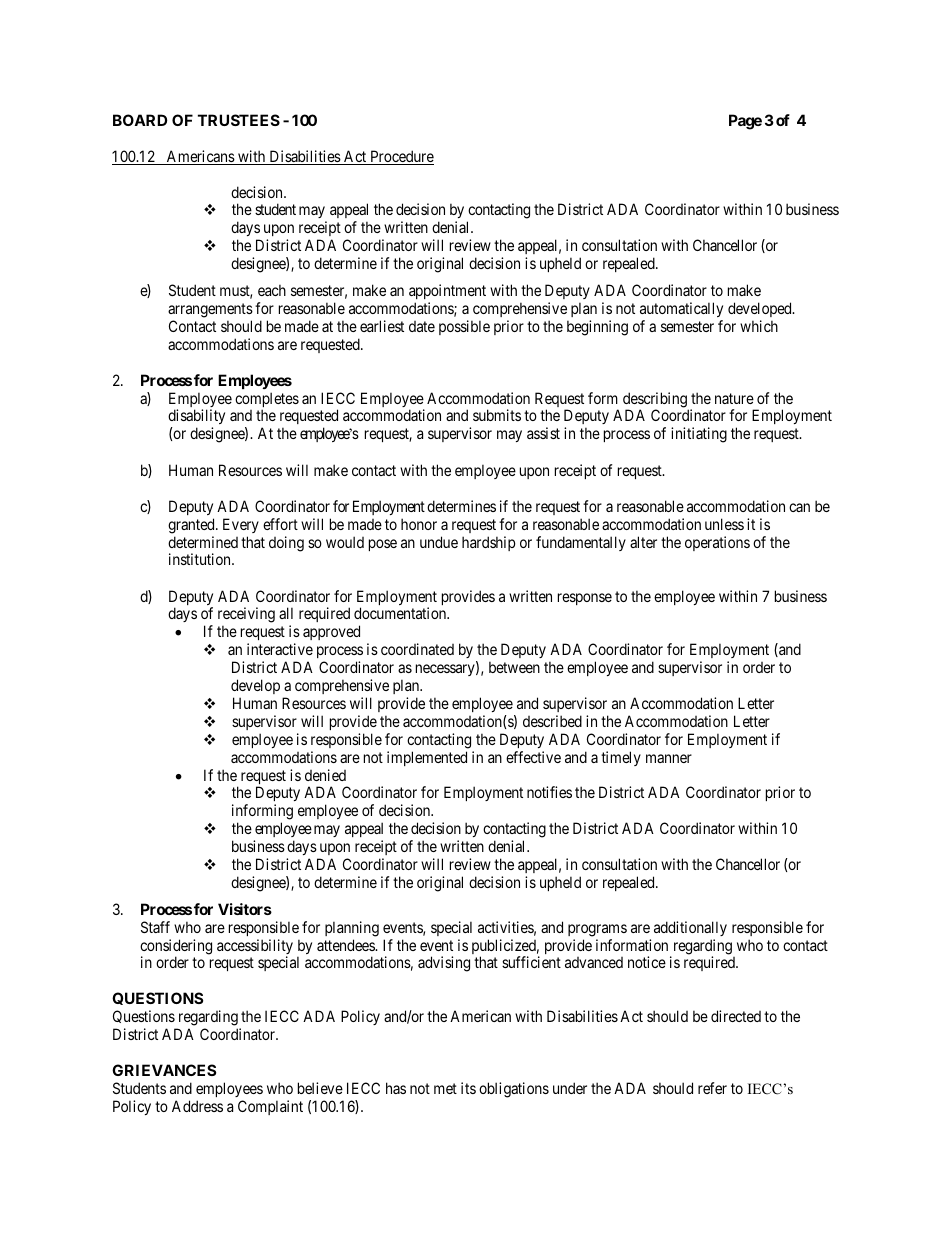 The height and width of the page is (1233, 952). Describe the element at coordinates (497, 415) in the page. I see `submits` at that location.
